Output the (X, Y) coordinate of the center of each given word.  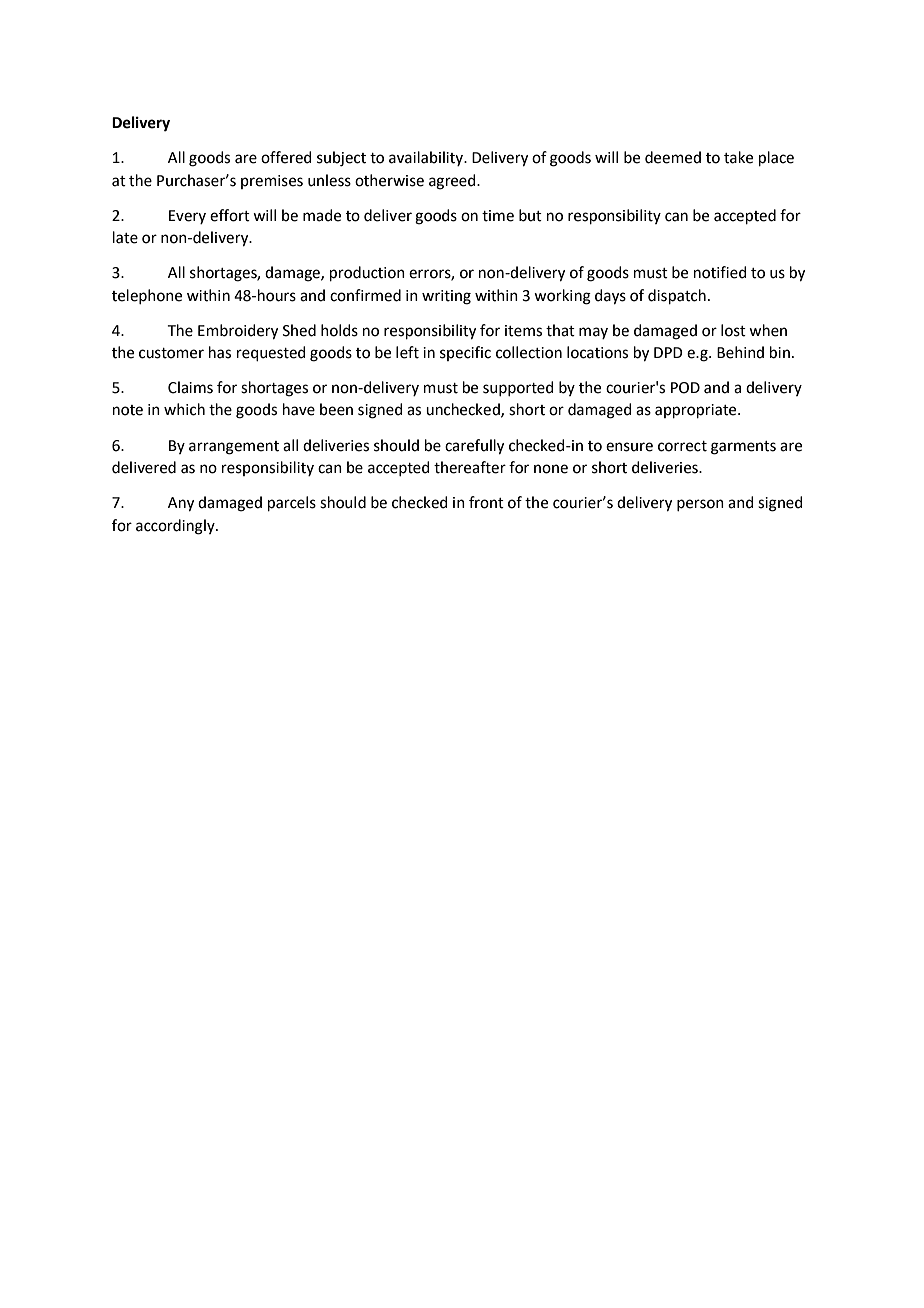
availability (427, 158)
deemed (673, 157)
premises (272, 182)
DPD (668, 352)
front (486, 502)
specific (465, 353)
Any (181, 504)
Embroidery (238, 332)
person (700, 505)
